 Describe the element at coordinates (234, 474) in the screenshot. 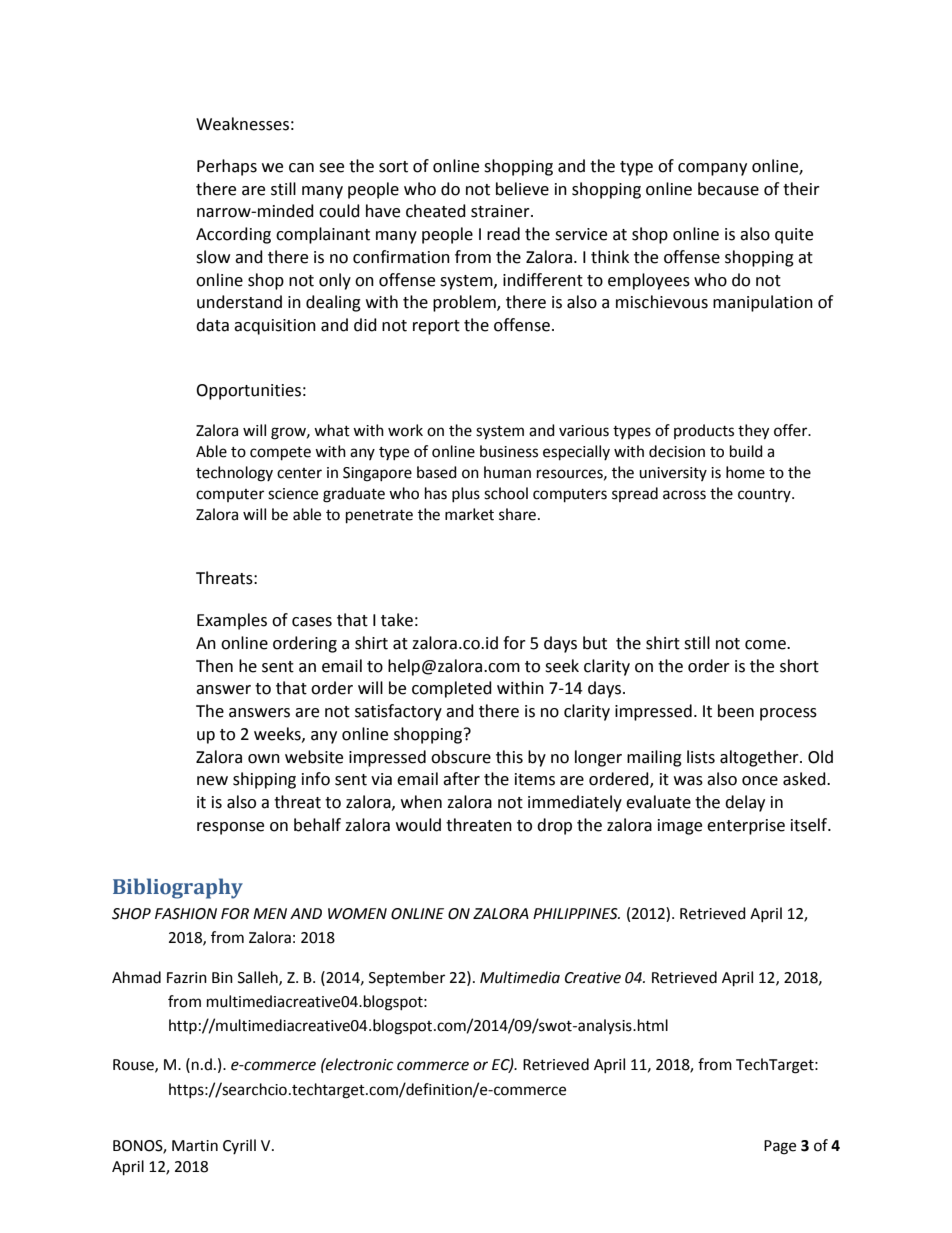

I see `technology` at that location.
